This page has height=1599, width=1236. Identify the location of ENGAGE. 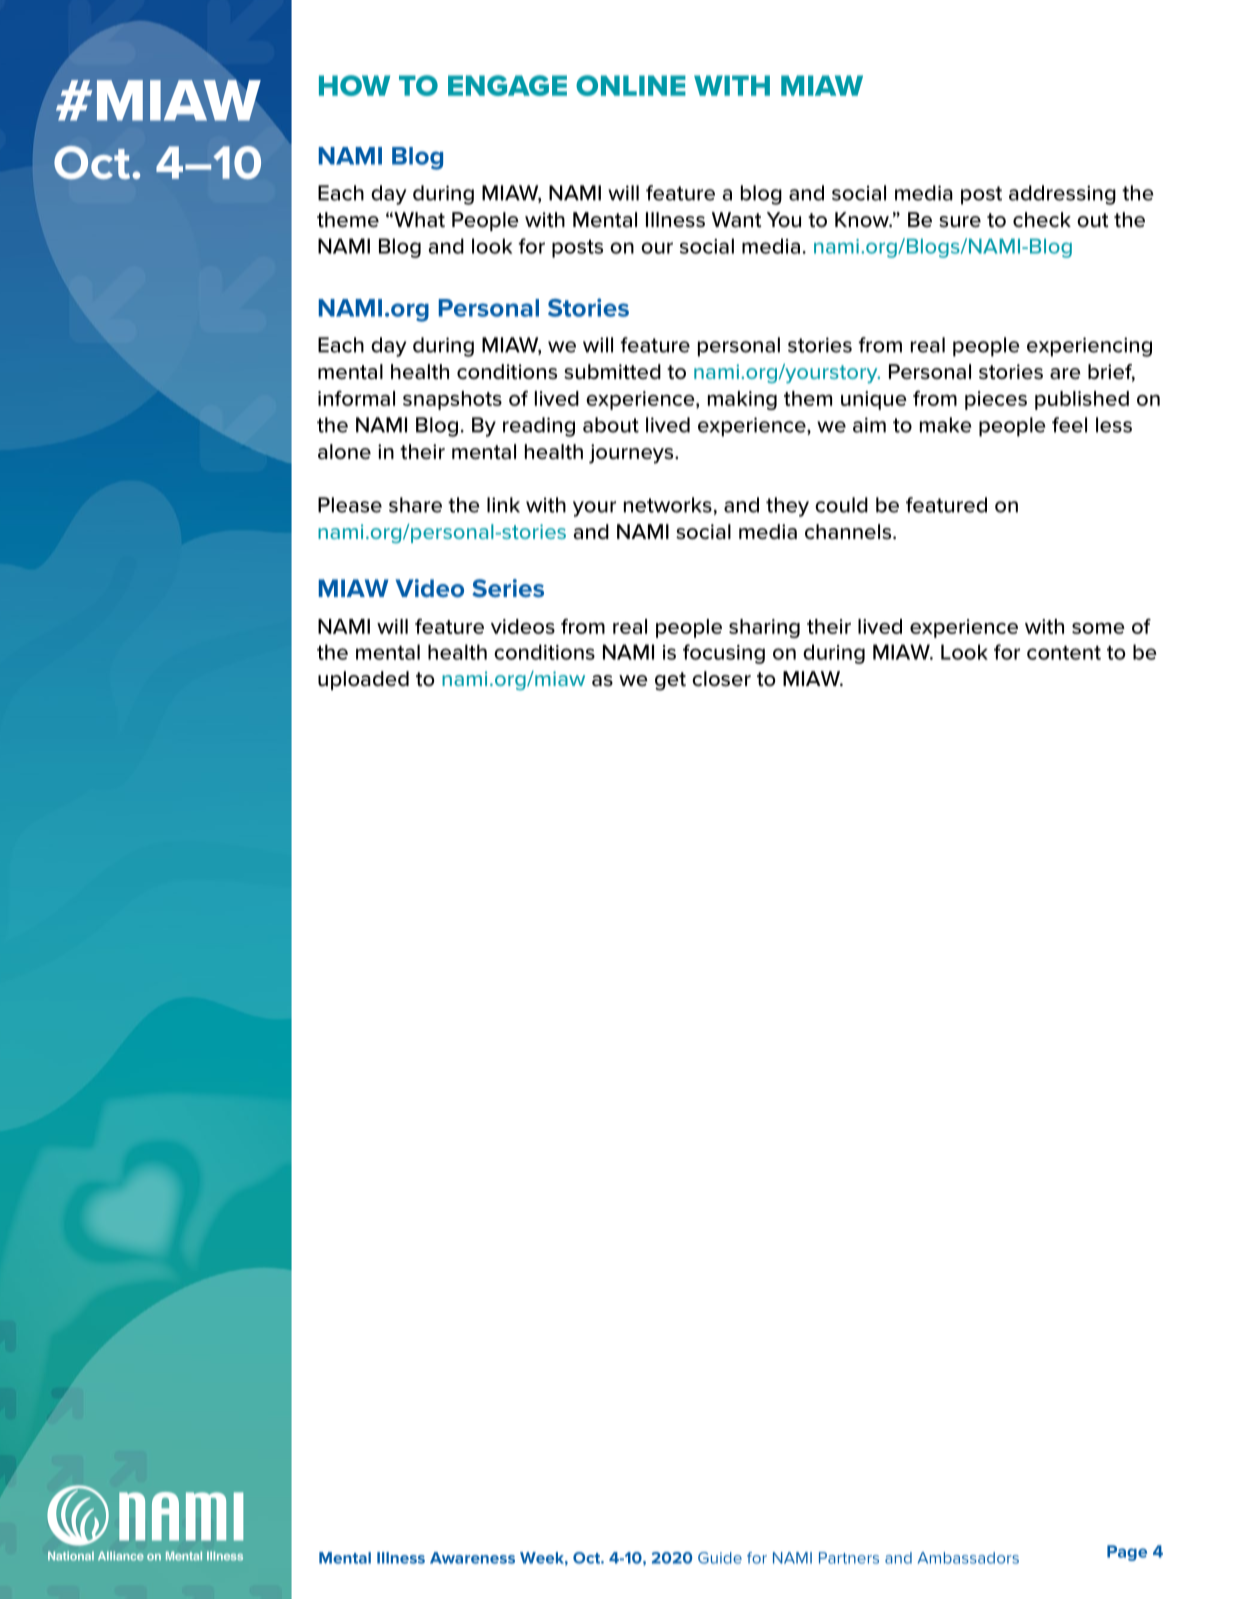
(507, 85).
